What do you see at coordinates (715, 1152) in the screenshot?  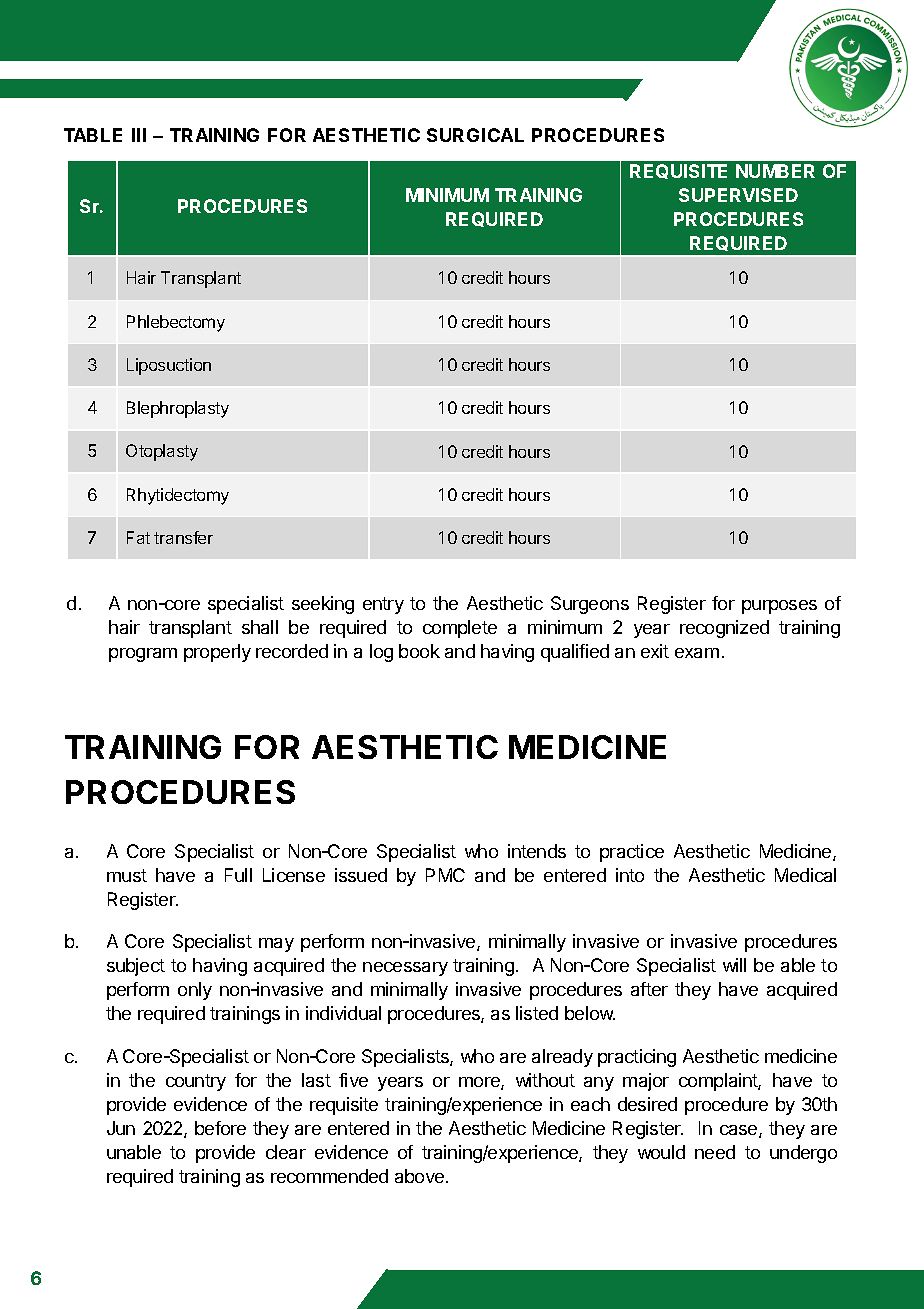 I see `need` at bounding box center [715, 1152].
